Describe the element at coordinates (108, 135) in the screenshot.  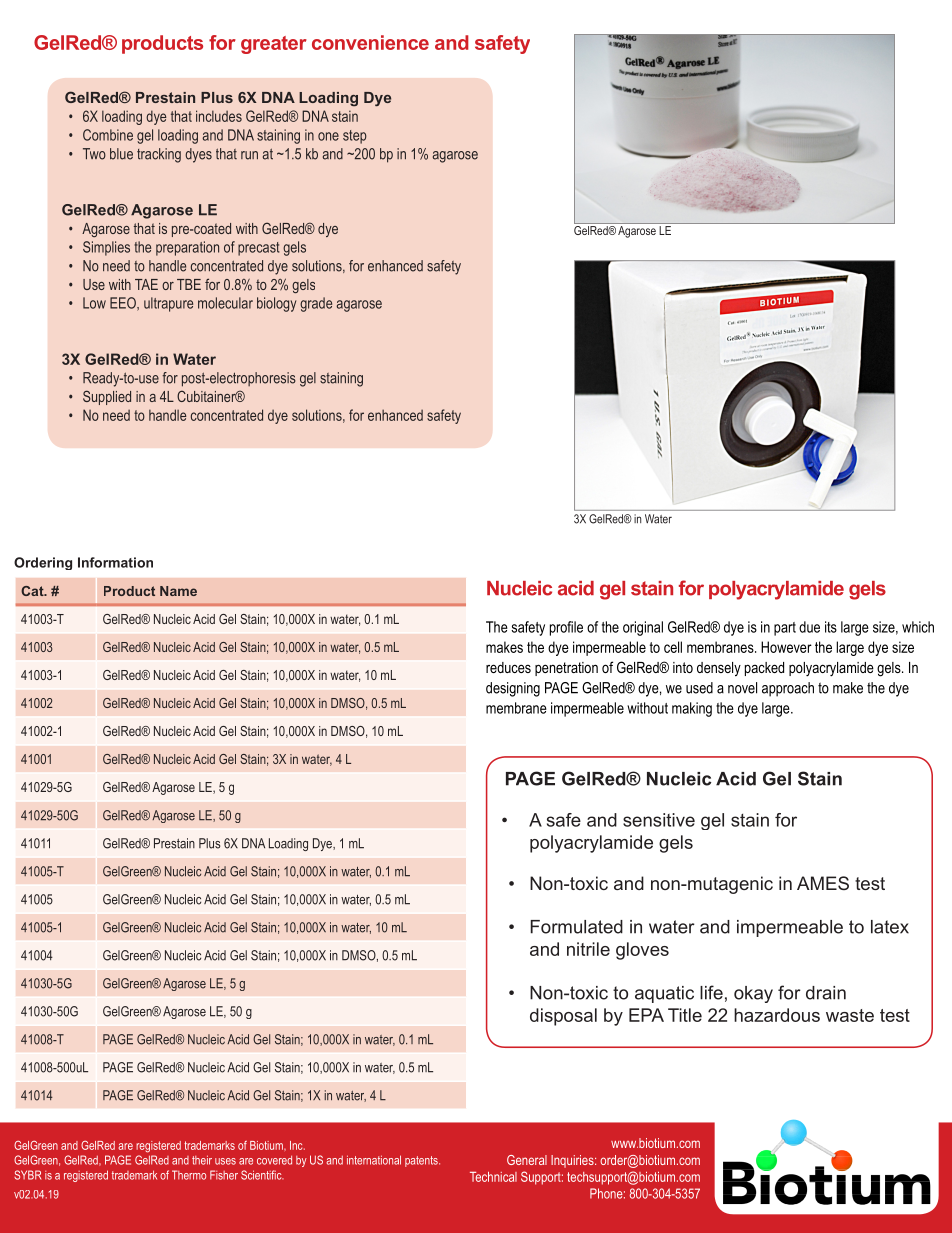
I see `Combine` at that location.
